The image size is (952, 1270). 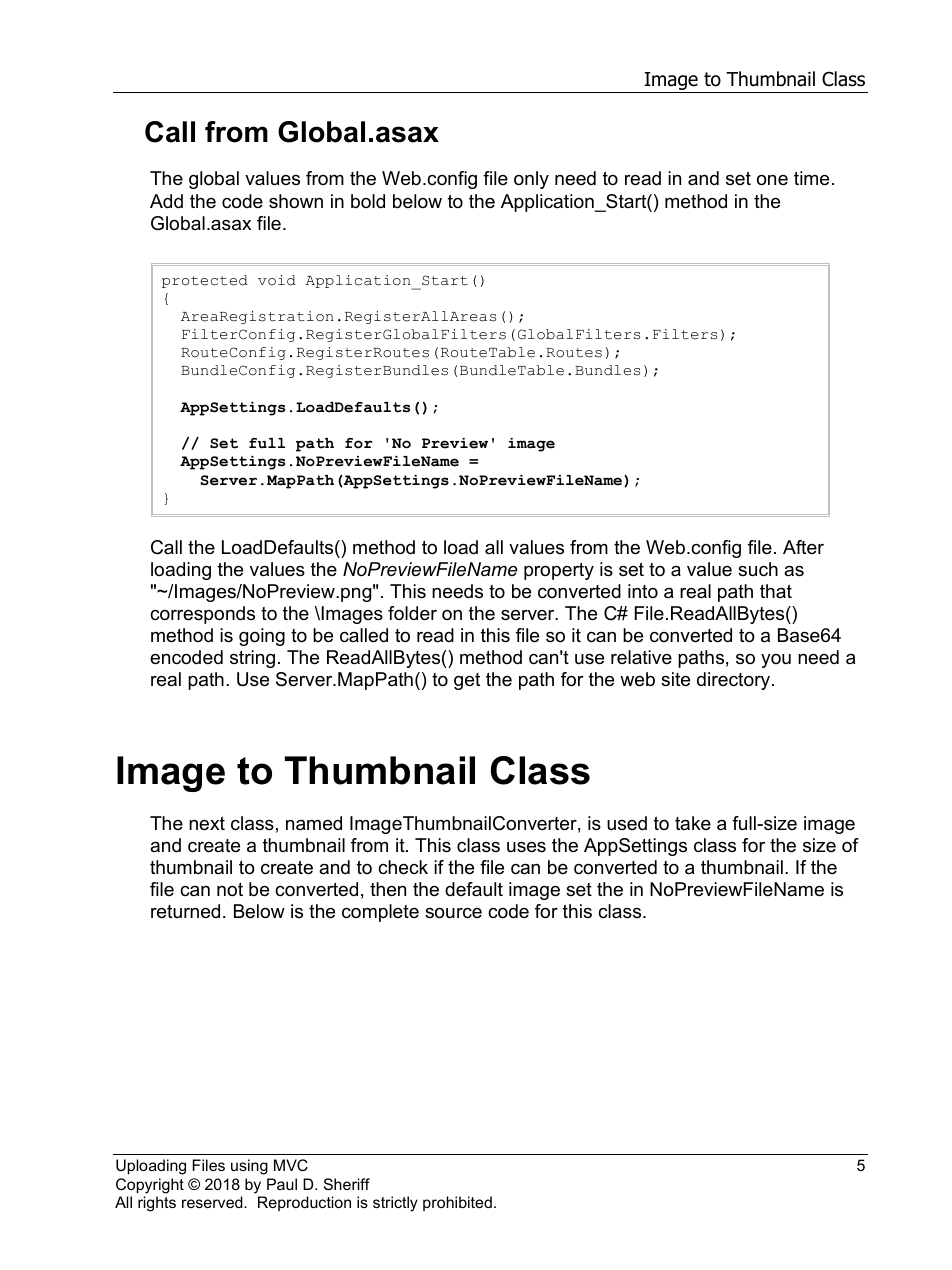 I want to click on directory, so click(x=735, y=681).
